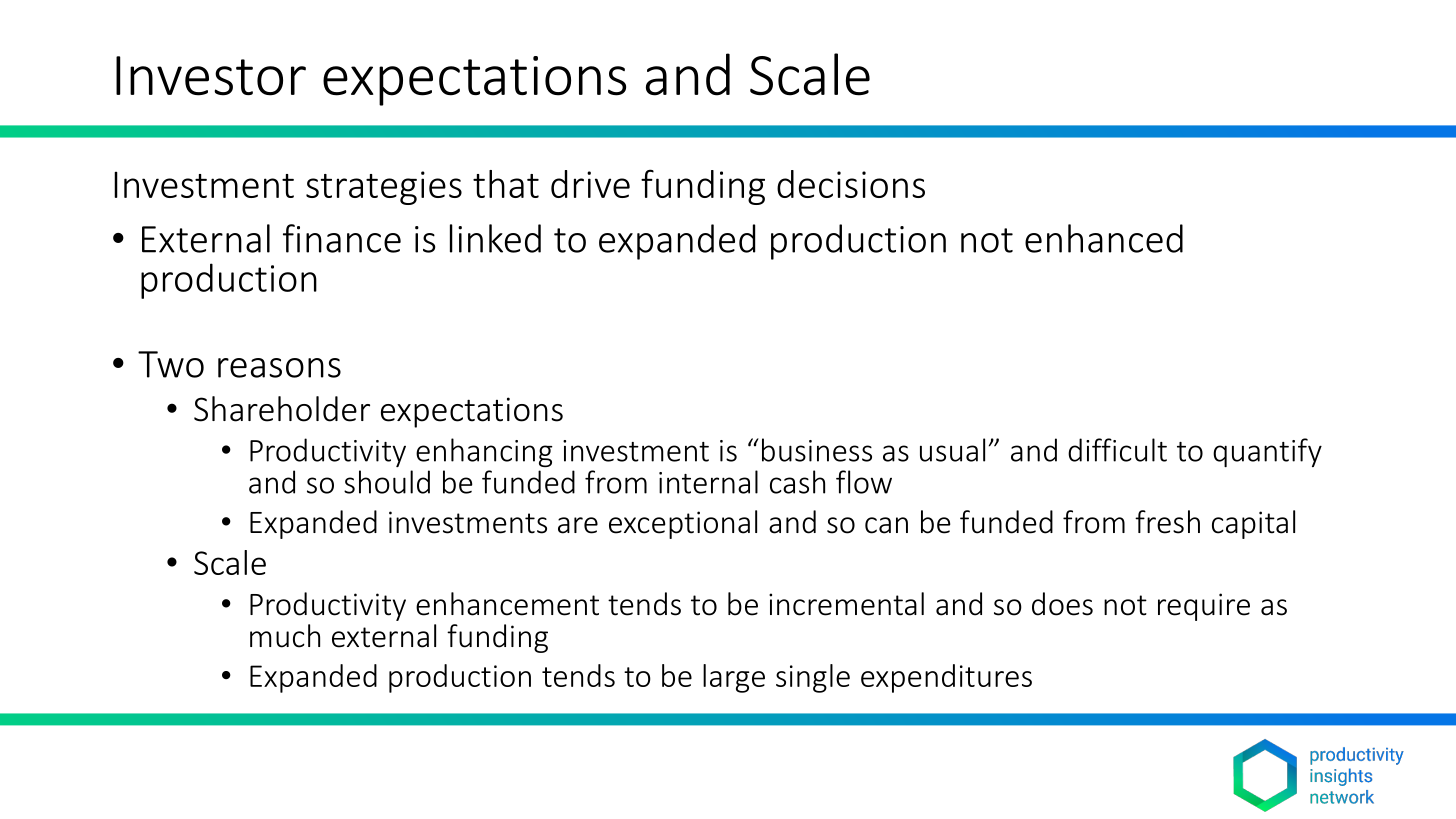  What do you see at coordinates (211, 76) in the screenshot?
I see `Investor` at bounding box center [211, 76].
